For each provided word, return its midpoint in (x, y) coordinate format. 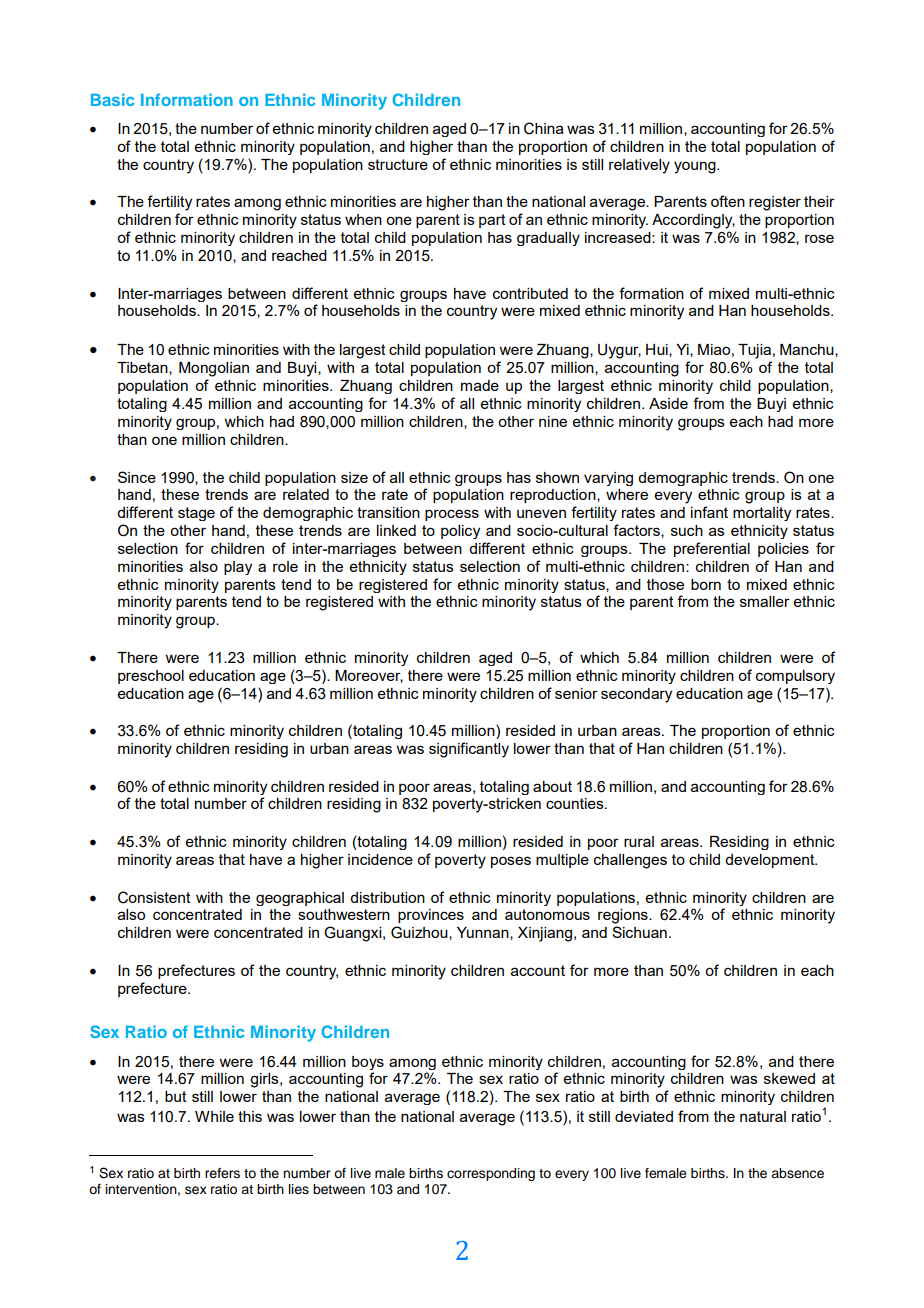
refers (222, 1173)
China (544, 128)
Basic (112, 99)
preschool (151, 677)
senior (576, 693)
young (696, 167)
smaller (765, 601)
